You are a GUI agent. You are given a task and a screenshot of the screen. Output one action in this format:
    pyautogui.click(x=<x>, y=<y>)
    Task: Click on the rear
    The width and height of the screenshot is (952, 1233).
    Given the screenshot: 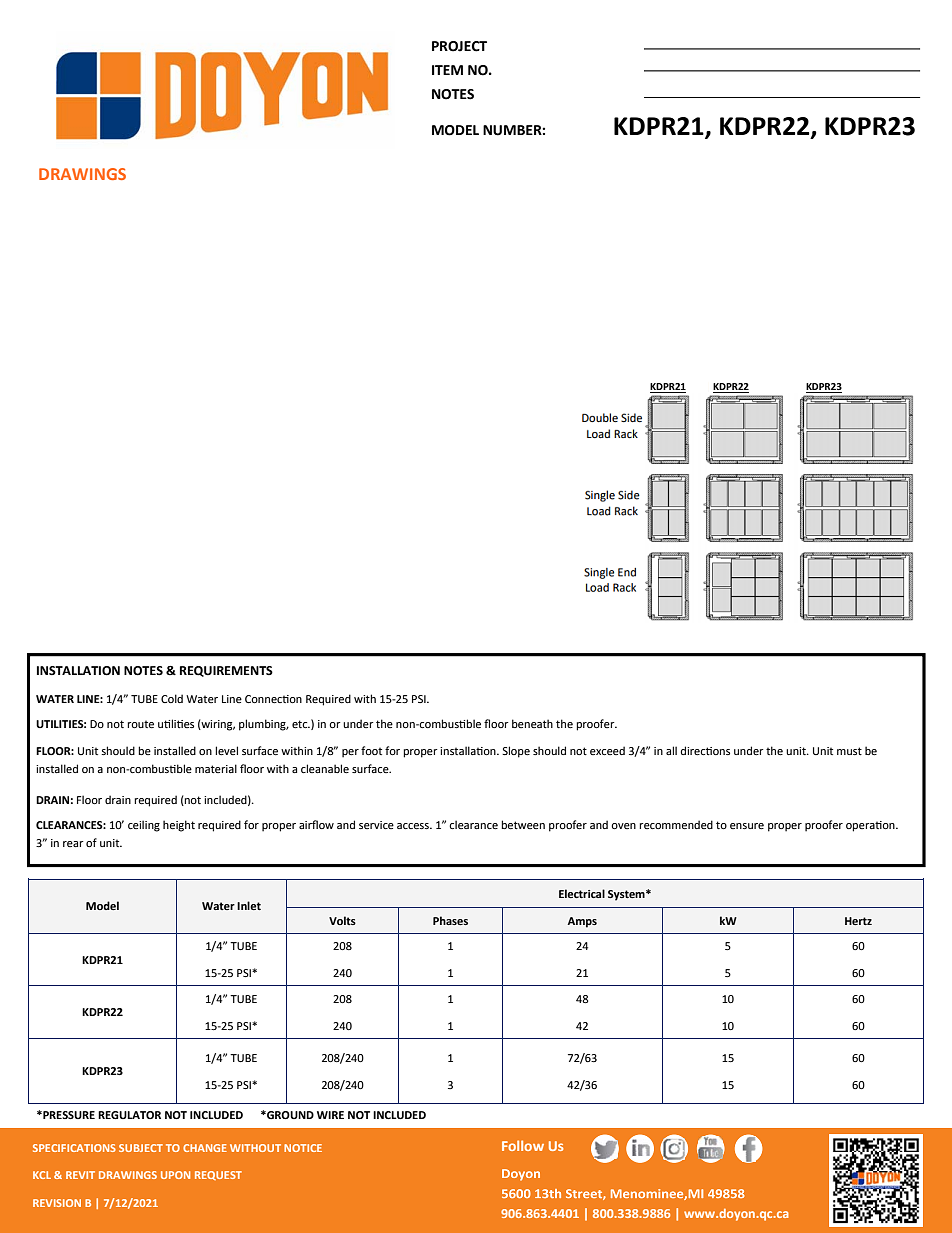 What is the action you would take?
    pyautogui.click(x=73, y=844)
